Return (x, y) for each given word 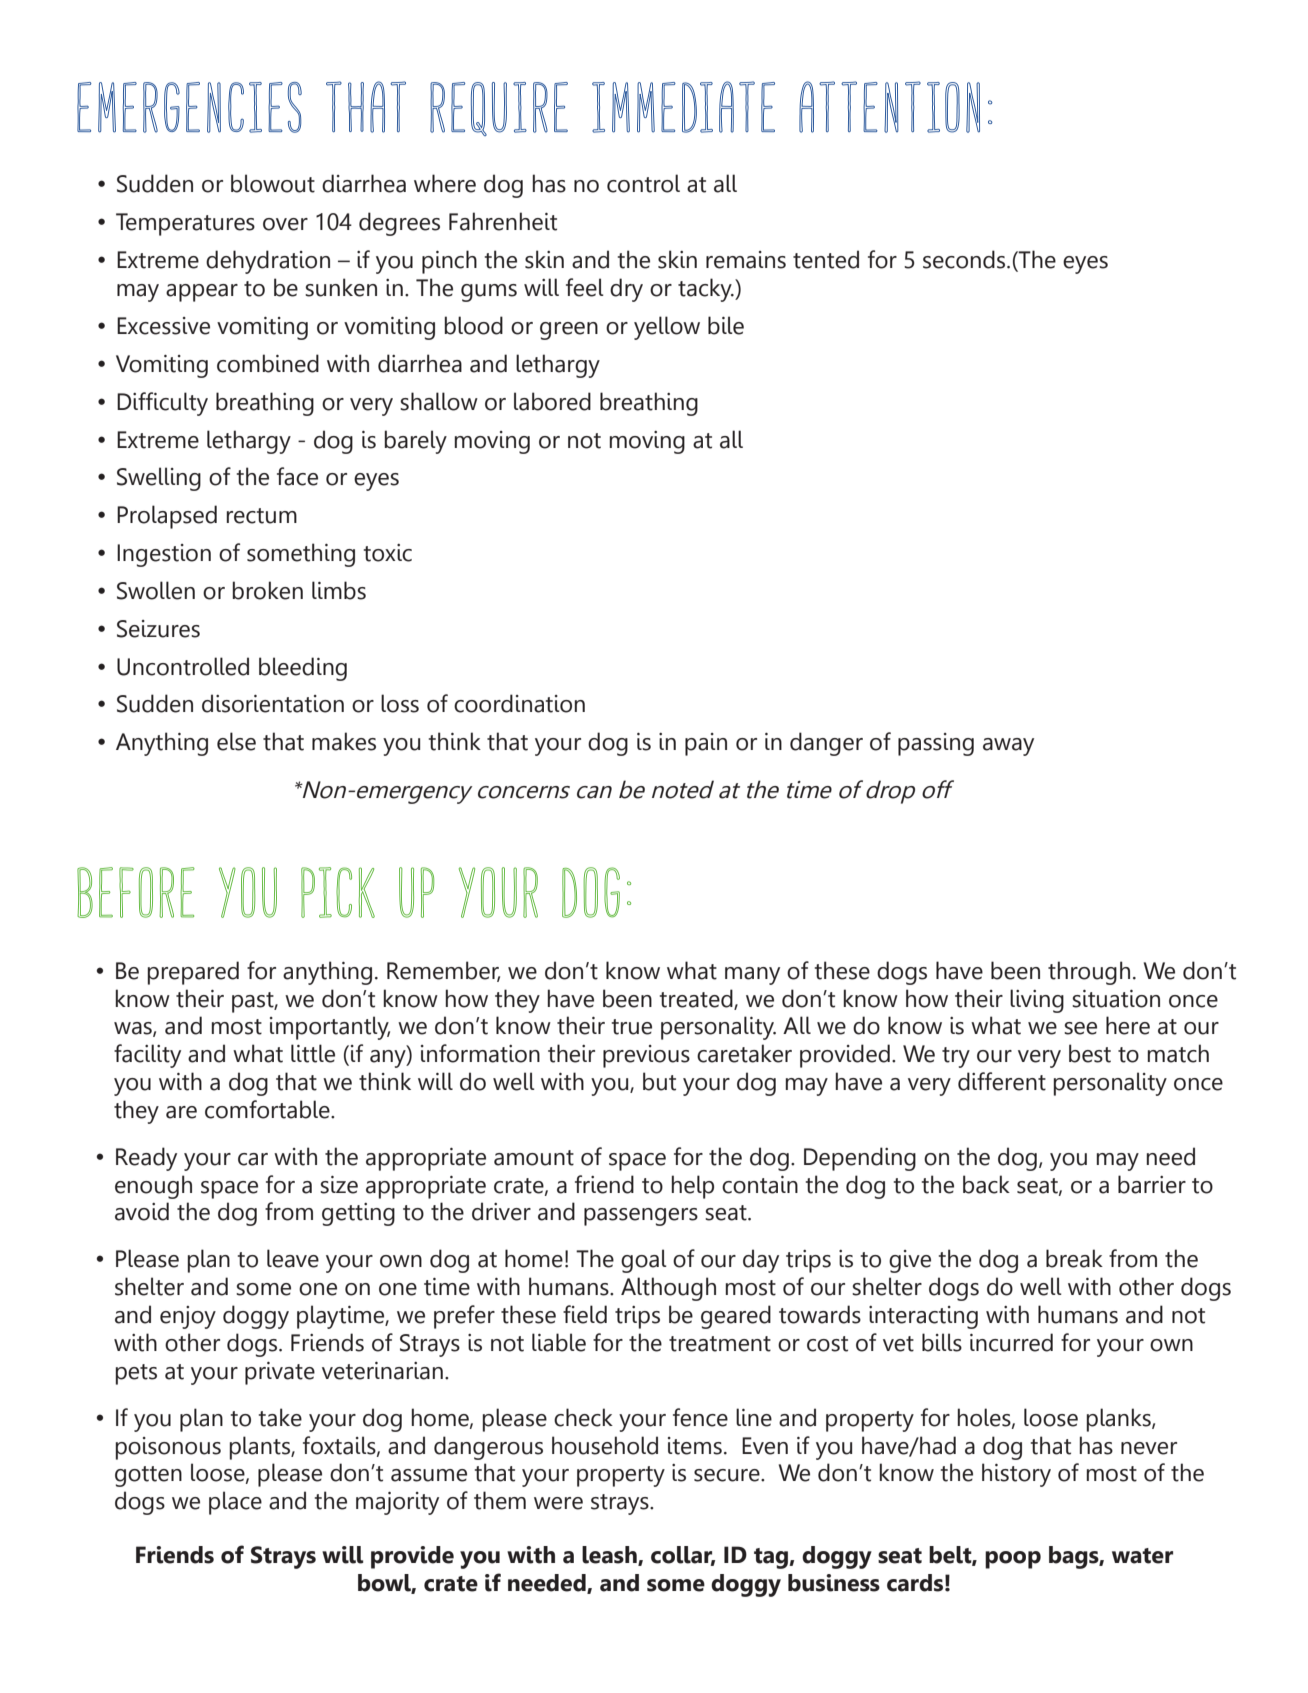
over (285, 224)
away (1008, 747)
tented (826, 259)
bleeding (303, 669)
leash (610, 1555)
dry (626, 290)
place (235, 1503)
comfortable (268, 1109)
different (1002, 1081)
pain (706, 744)
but (659, 1081)
